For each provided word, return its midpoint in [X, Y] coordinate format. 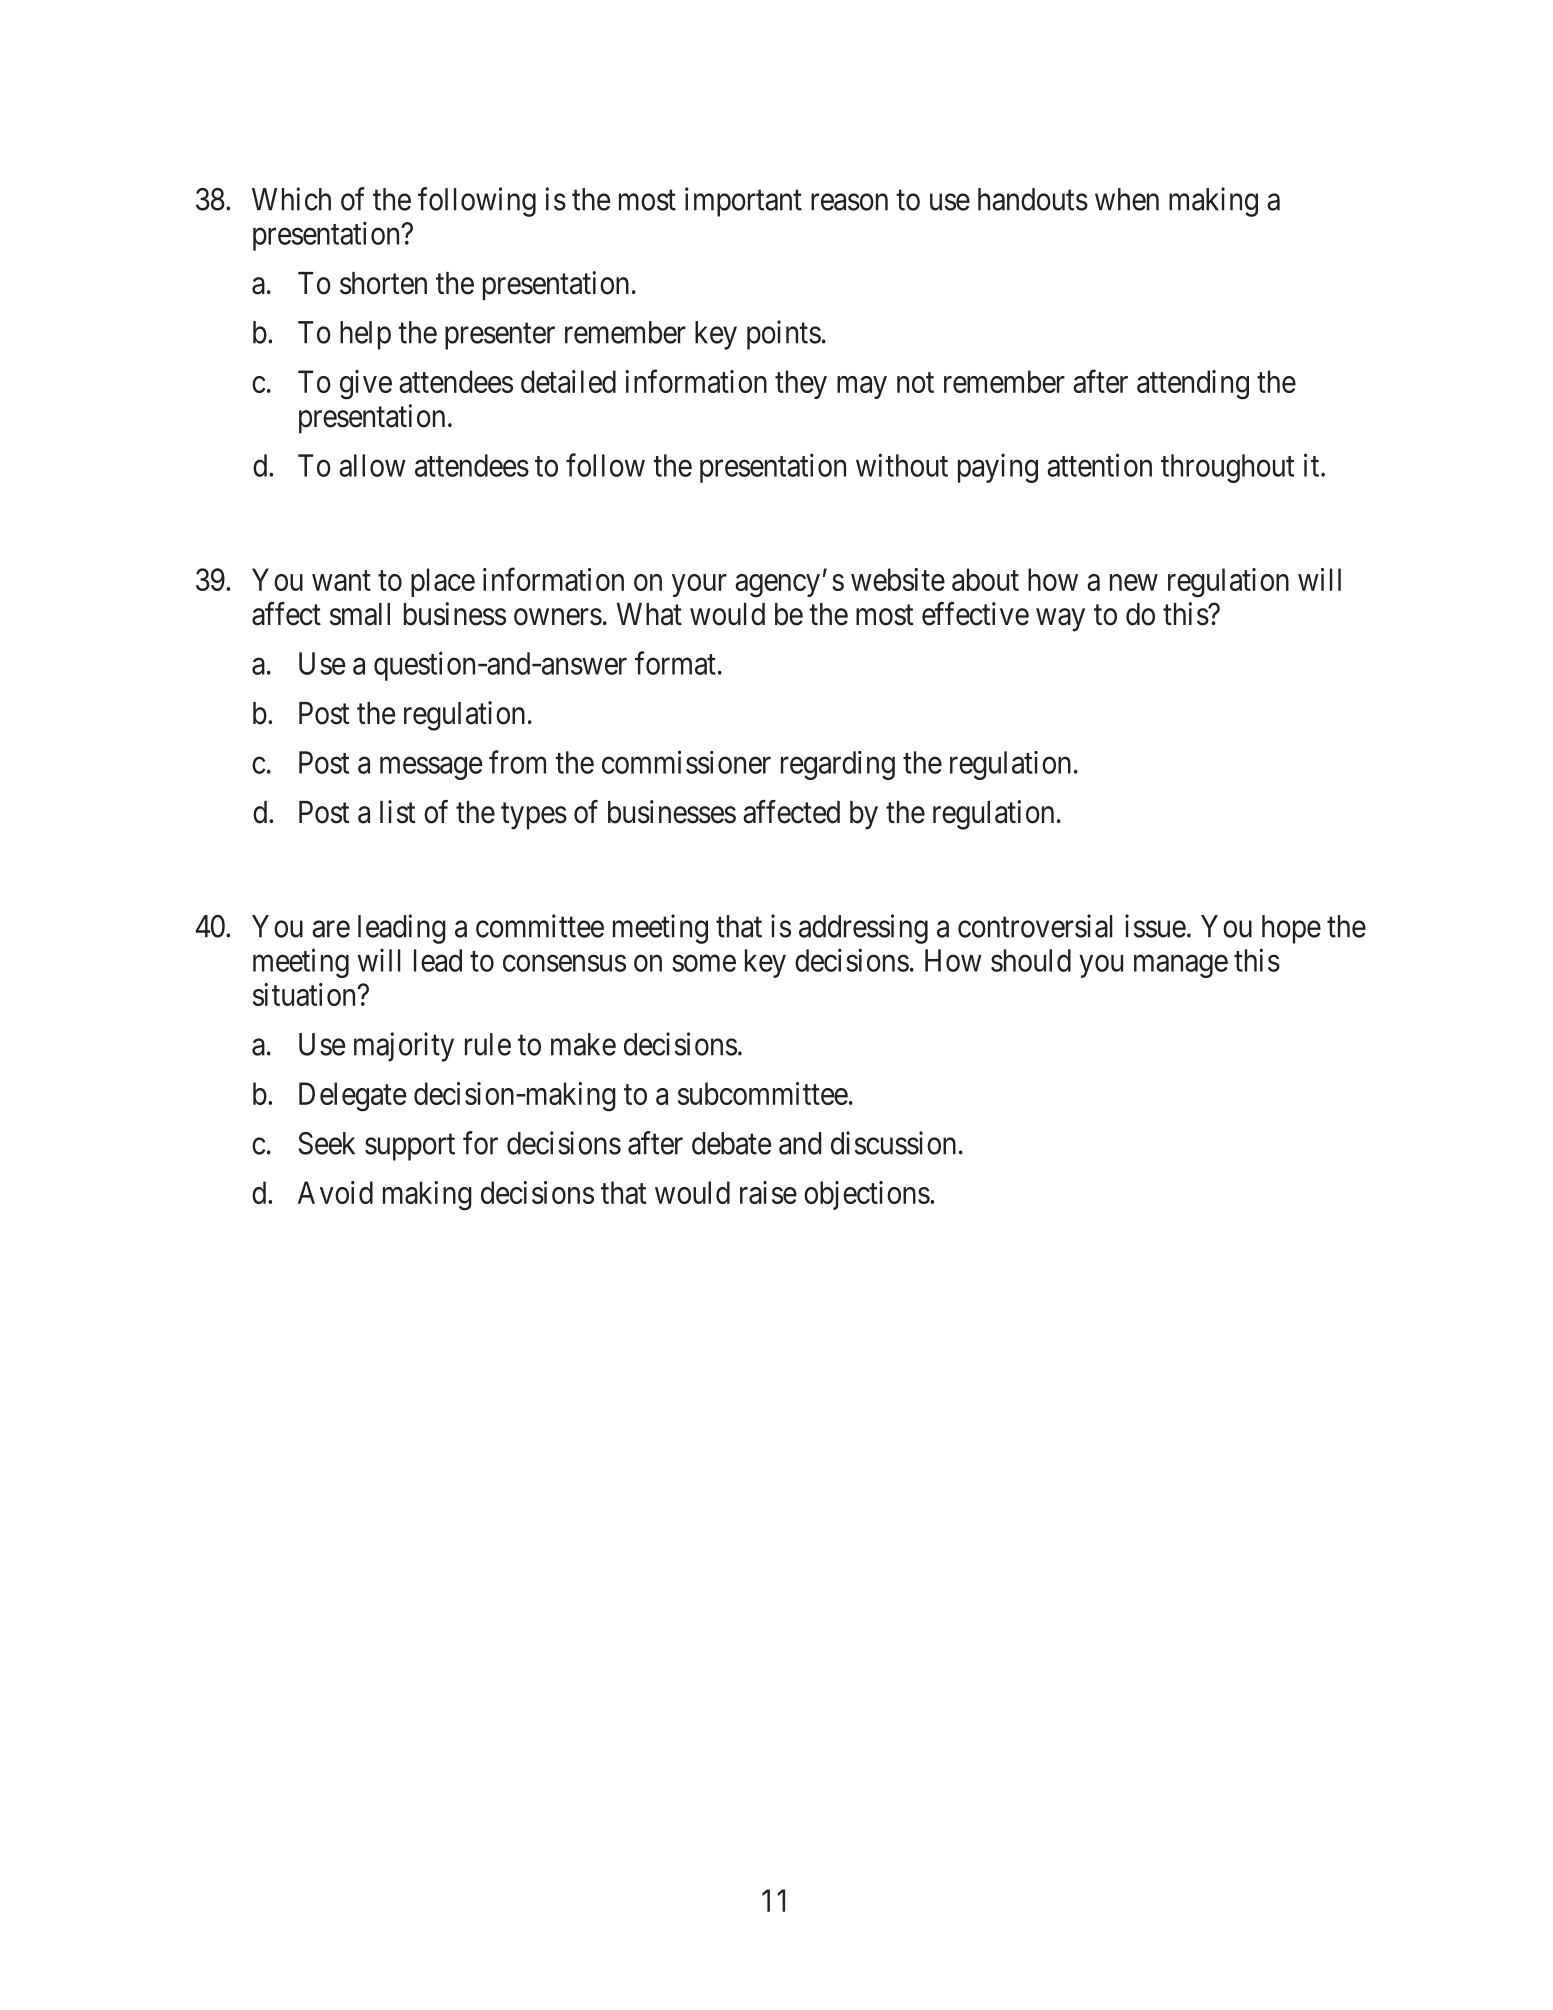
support [410, 1147]
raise [768, 1192]
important [743, 202]
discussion [893, 1143]
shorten [383, 283]
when [1127, 199]
